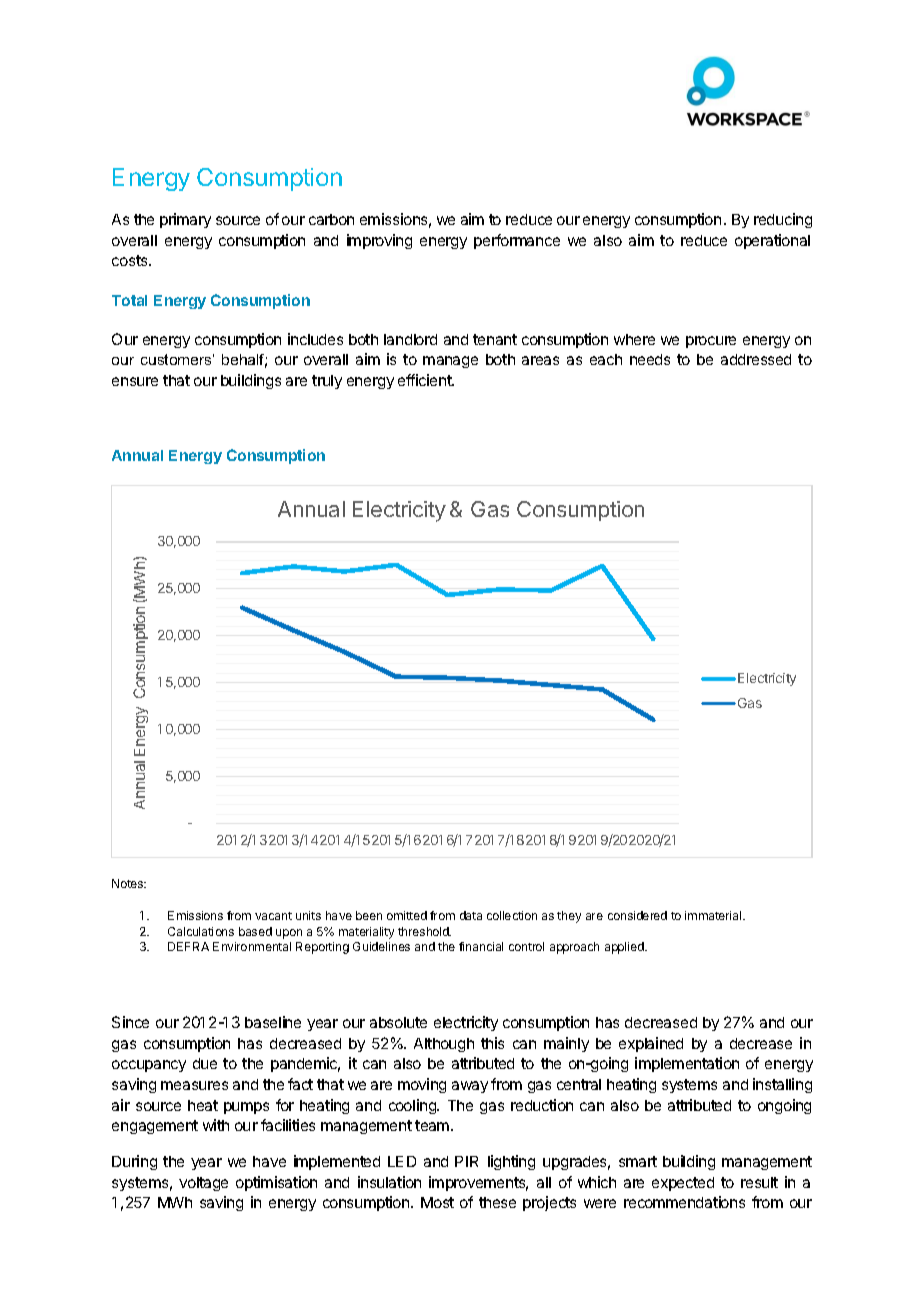 This image has height=1308, width=924. What do you see at coordinates (683, 1184) in the image?
I see `expected` at bounding box center [683, 1184].
